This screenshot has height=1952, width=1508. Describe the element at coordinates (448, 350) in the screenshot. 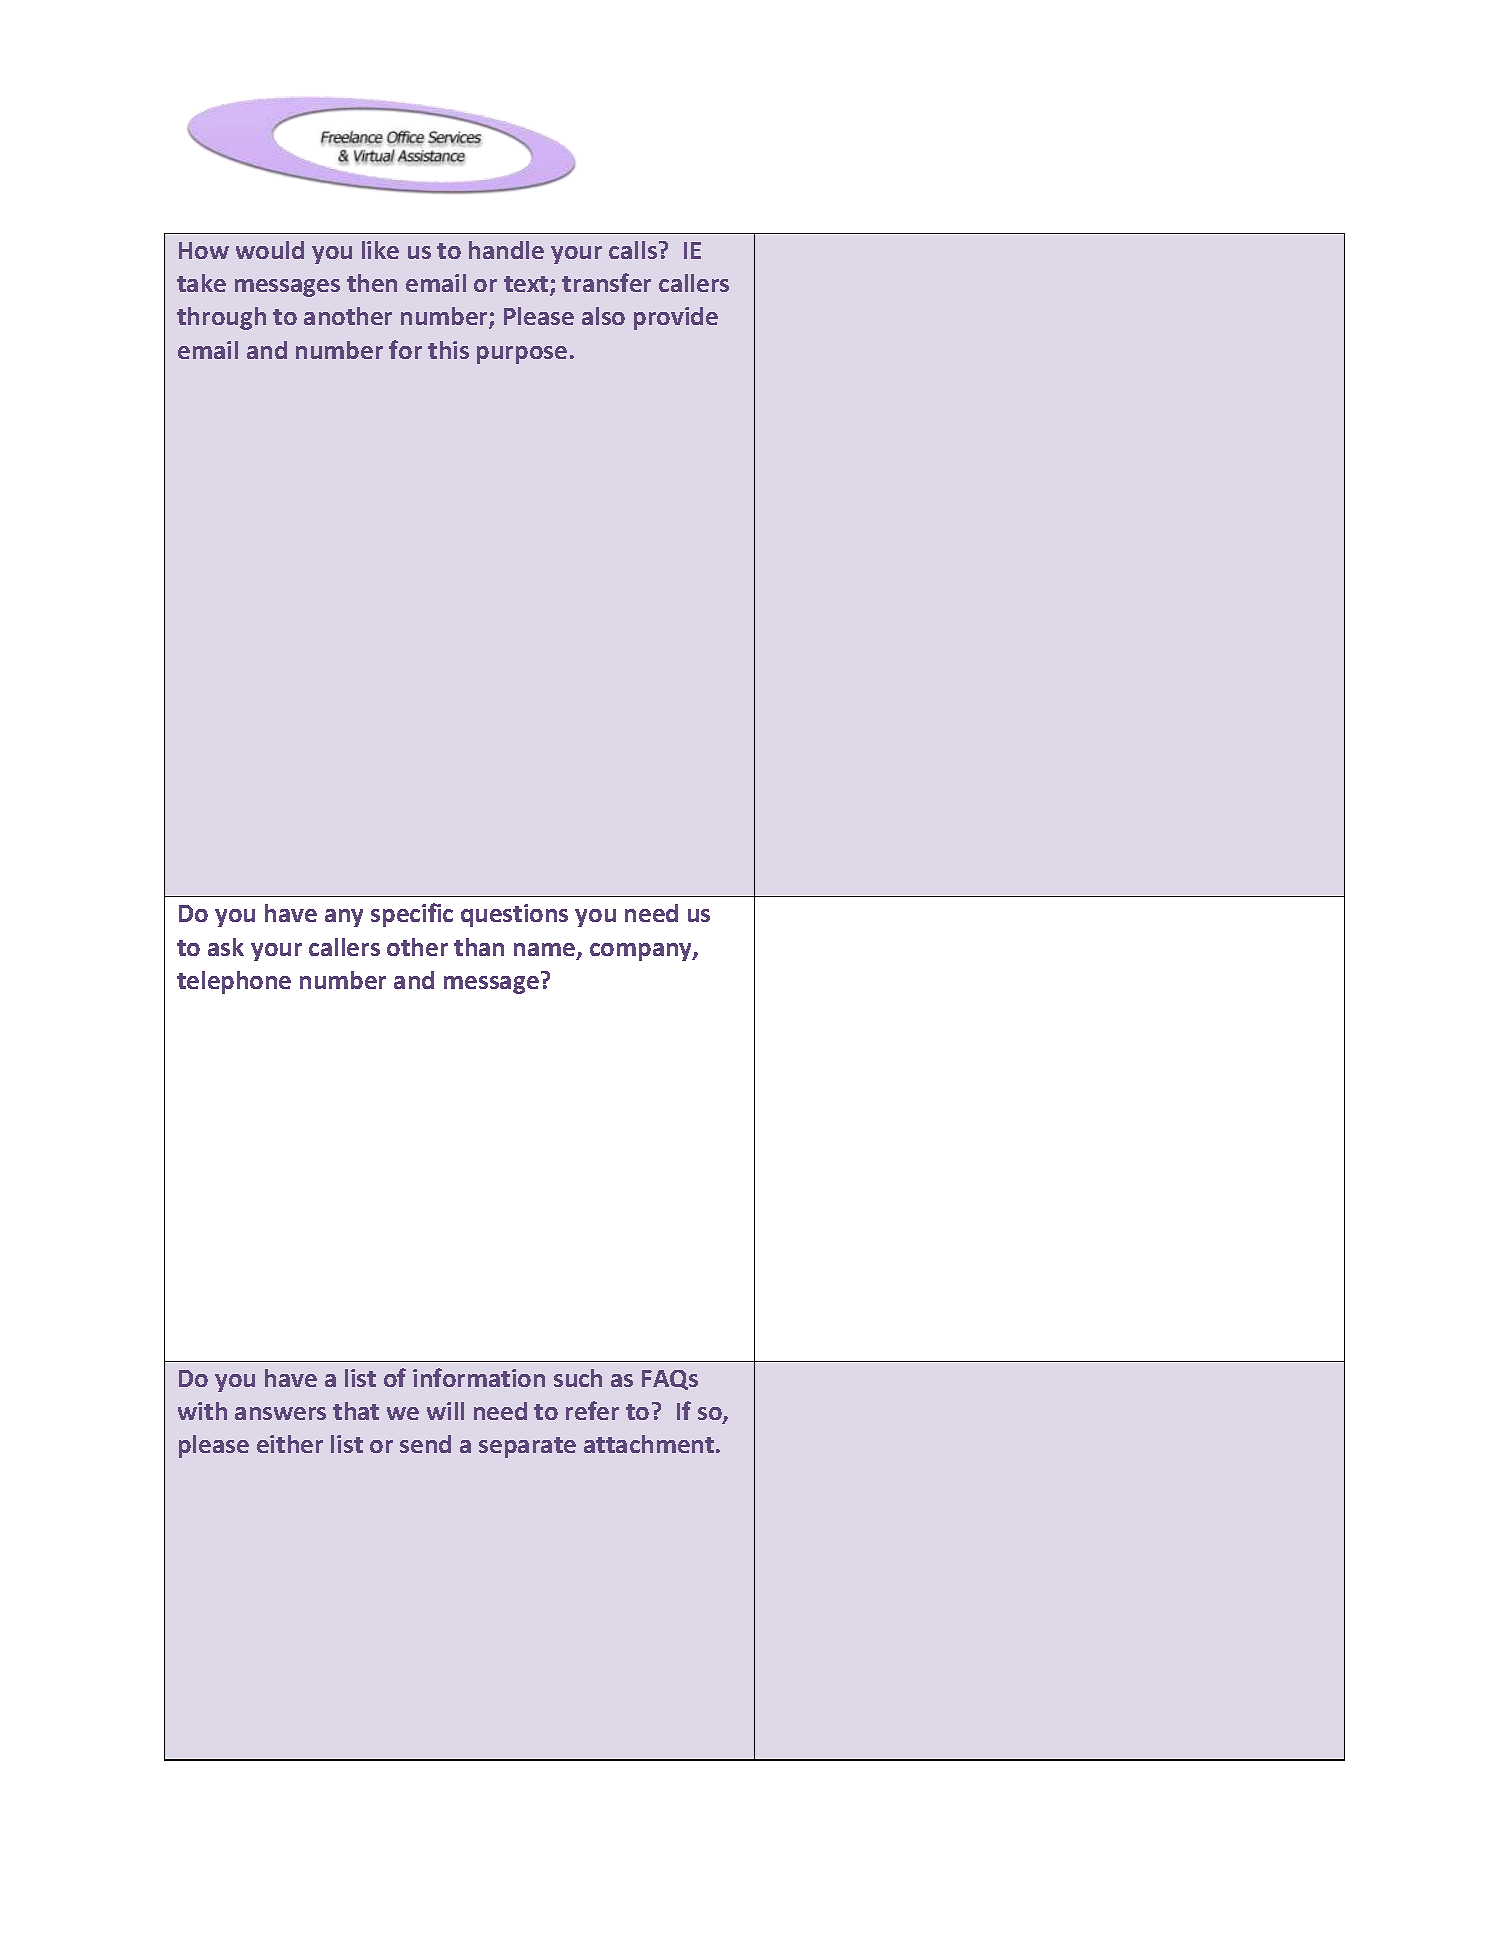

I see `this` at that location.
